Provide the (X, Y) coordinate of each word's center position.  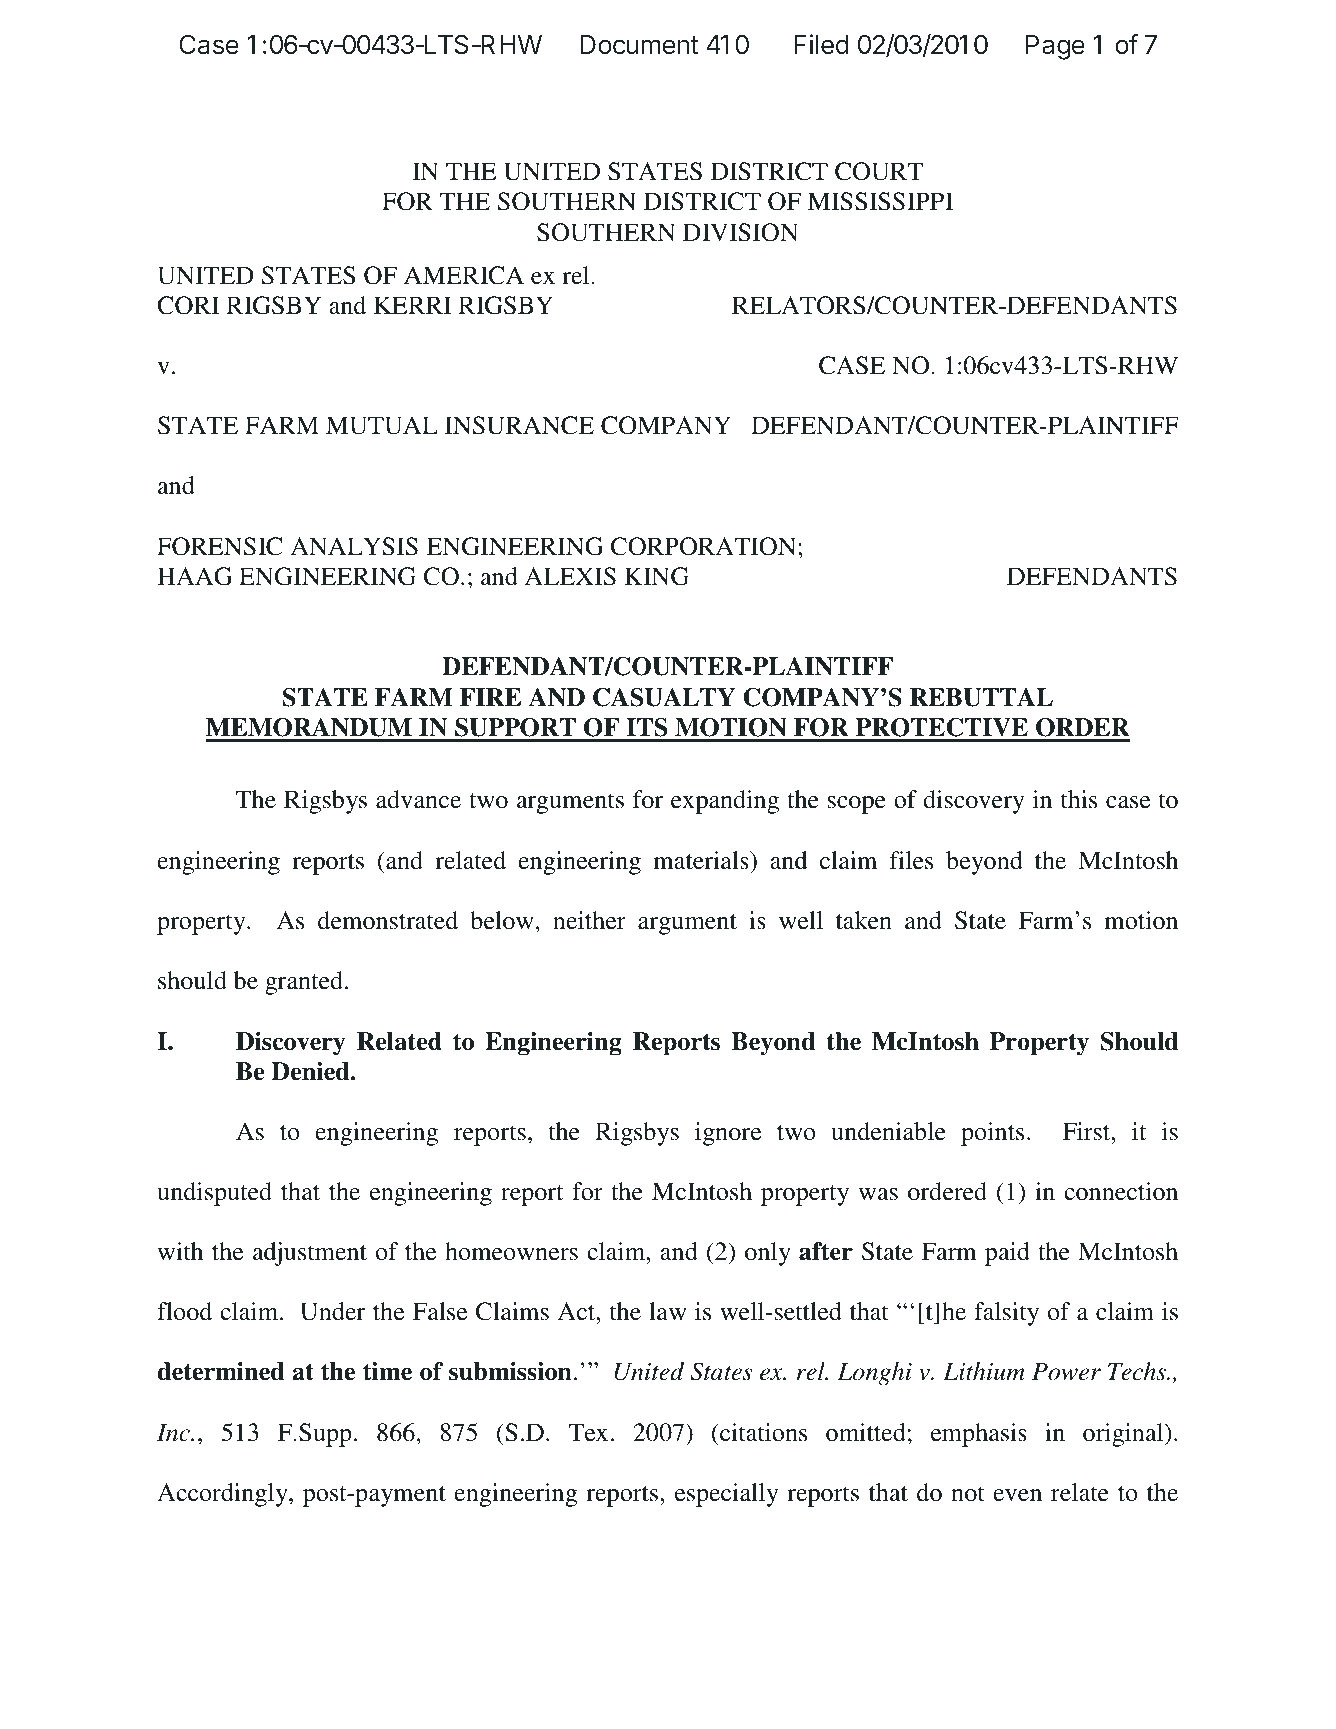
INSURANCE (519, 425)
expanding (725, 802)
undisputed (214, 1194)
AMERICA (464, 275)
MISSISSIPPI (880, 201)
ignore (728, 1134)
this (1079, 799)
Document (639, 45)
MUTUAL (382, 425)
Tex (588, 1432)
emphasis (979, 1435)
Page (1055, 47)
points (992, 1134)
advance (418, 799)
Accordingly (223, 1495)
